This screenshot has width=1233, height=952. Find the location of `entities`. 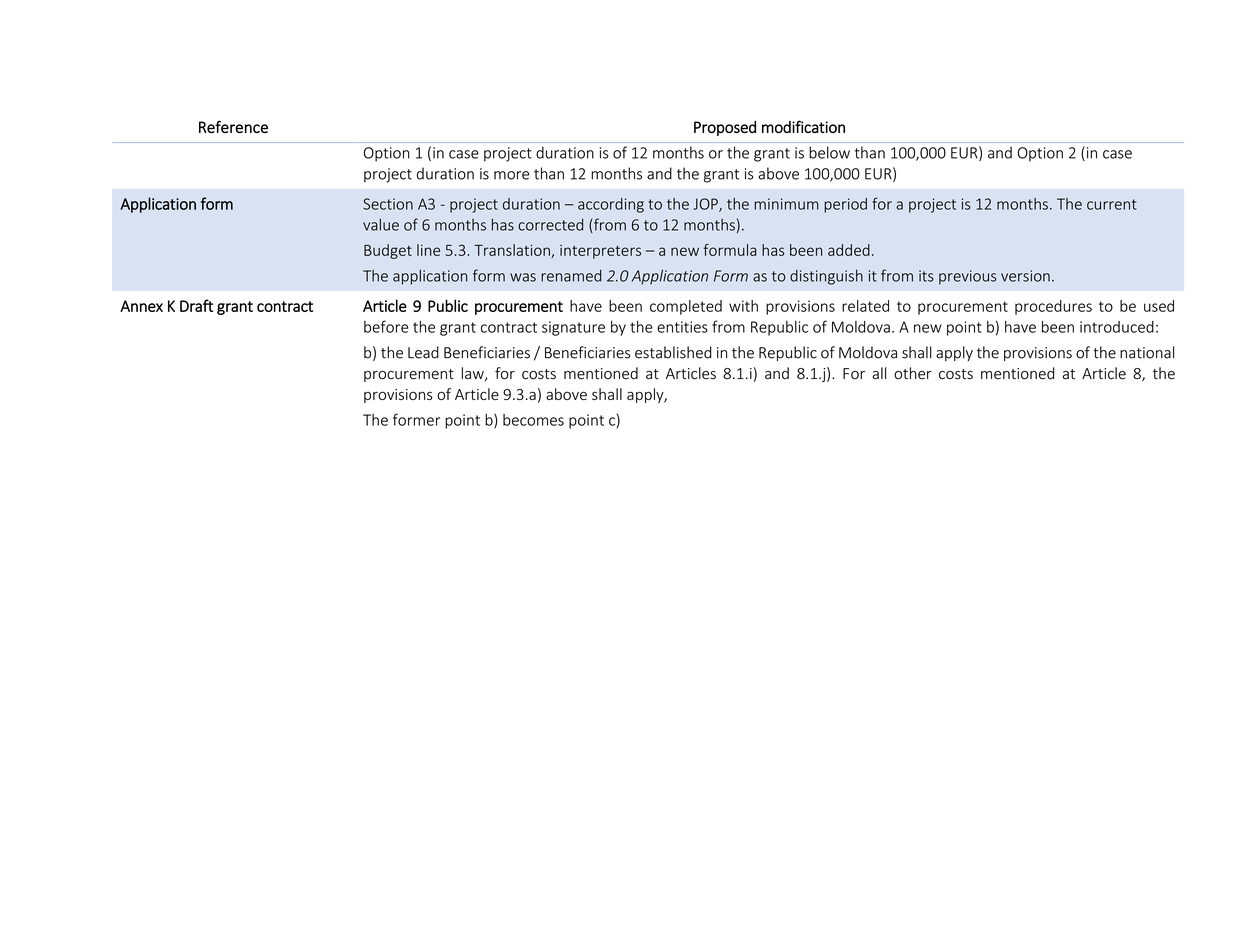

entities is located at coordinates (682, 327).
